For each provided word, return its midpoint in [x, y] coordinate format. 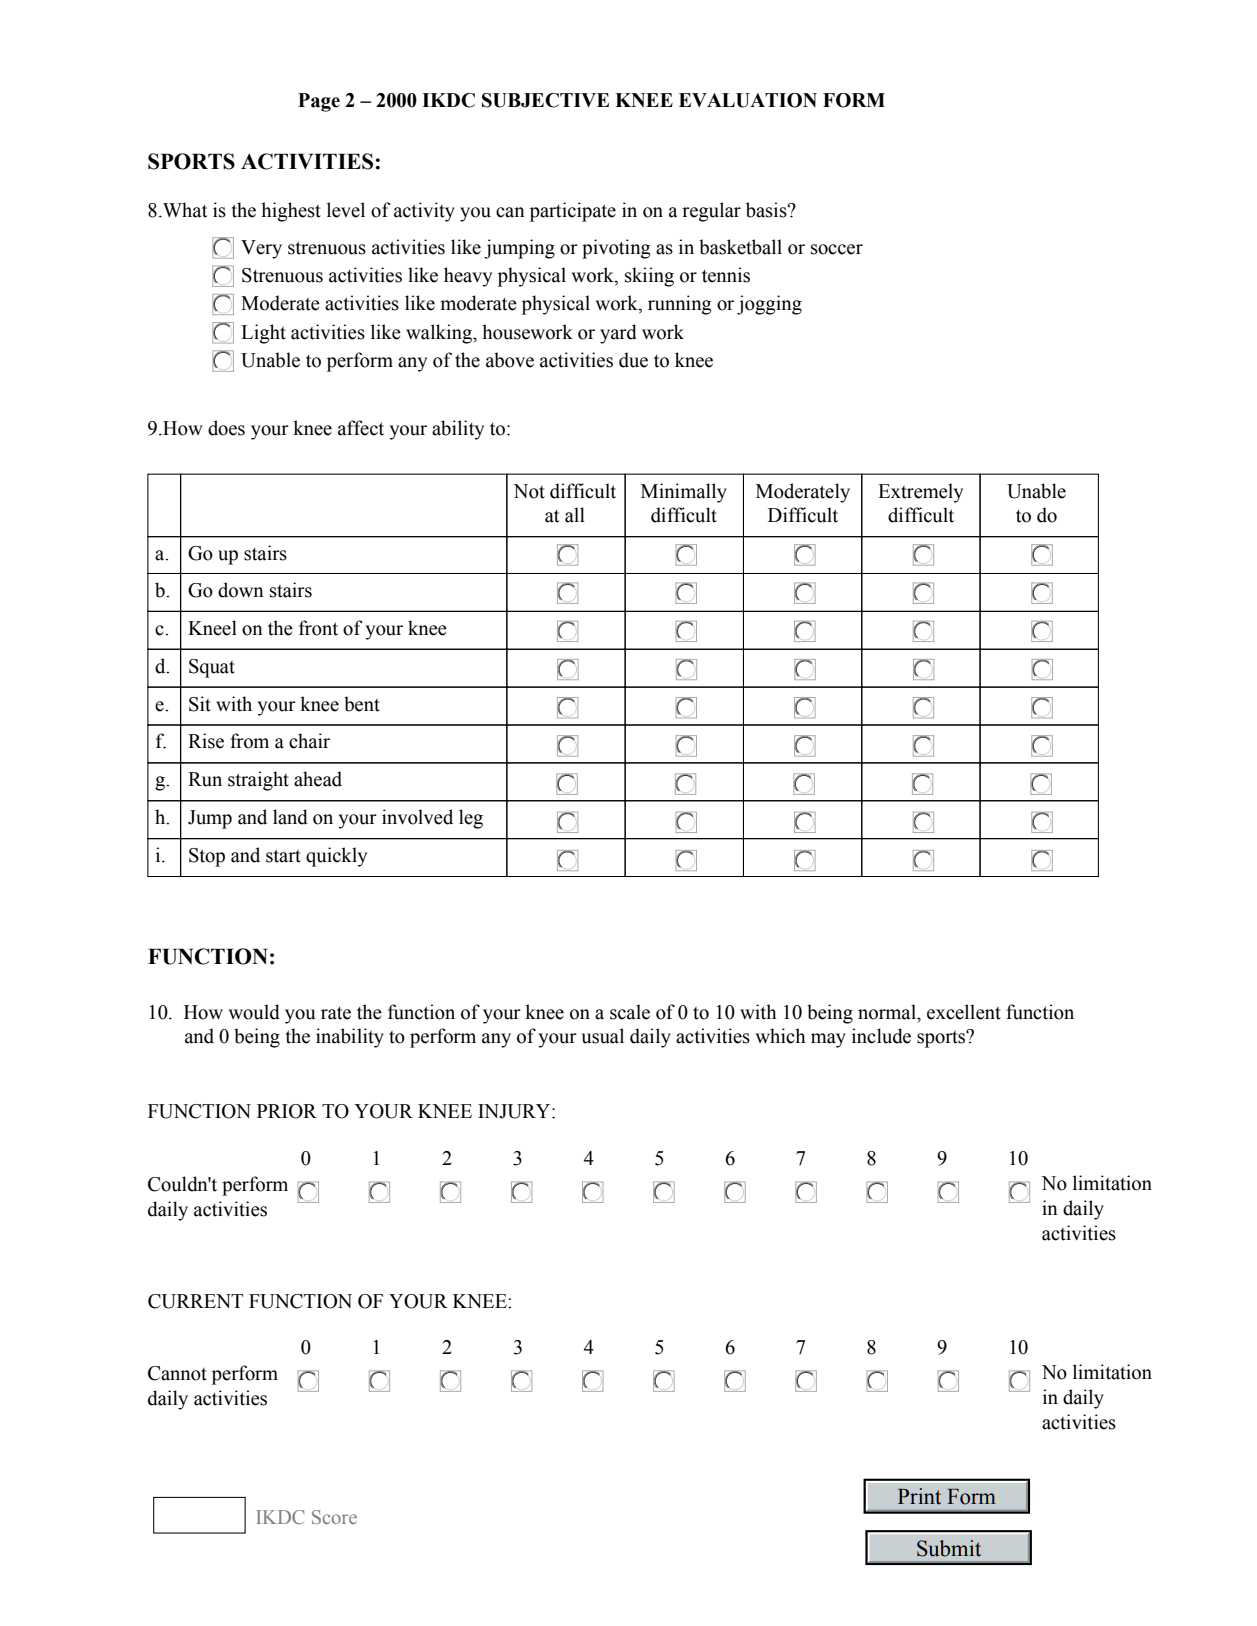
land [290, 817]
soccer [837, 249]
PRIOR [287, 1111]
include [881, 1036]
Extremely [920, 493]
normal [888, 1012]
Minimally [684, 493]
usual [602, 1036]
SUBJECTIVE [545, 100]
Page [319, 102]
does [226, 428]
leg [471, 819]
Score [334, 1517]
